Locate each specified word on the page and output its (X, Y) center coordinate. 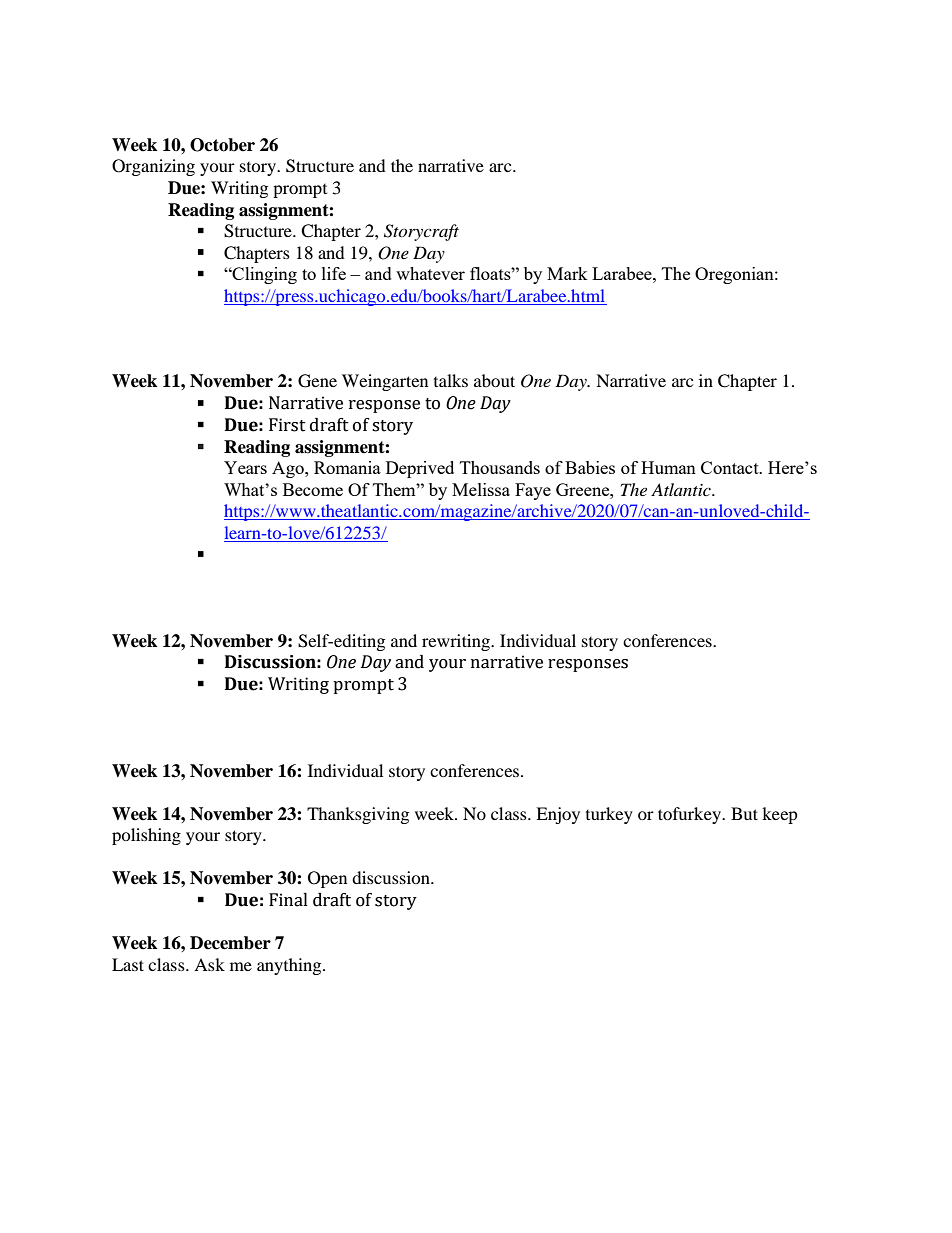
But (744, 813)
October (222, 145)
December (230, 943)
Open (327, 879)
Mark (567, 273)
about (494, 380)
